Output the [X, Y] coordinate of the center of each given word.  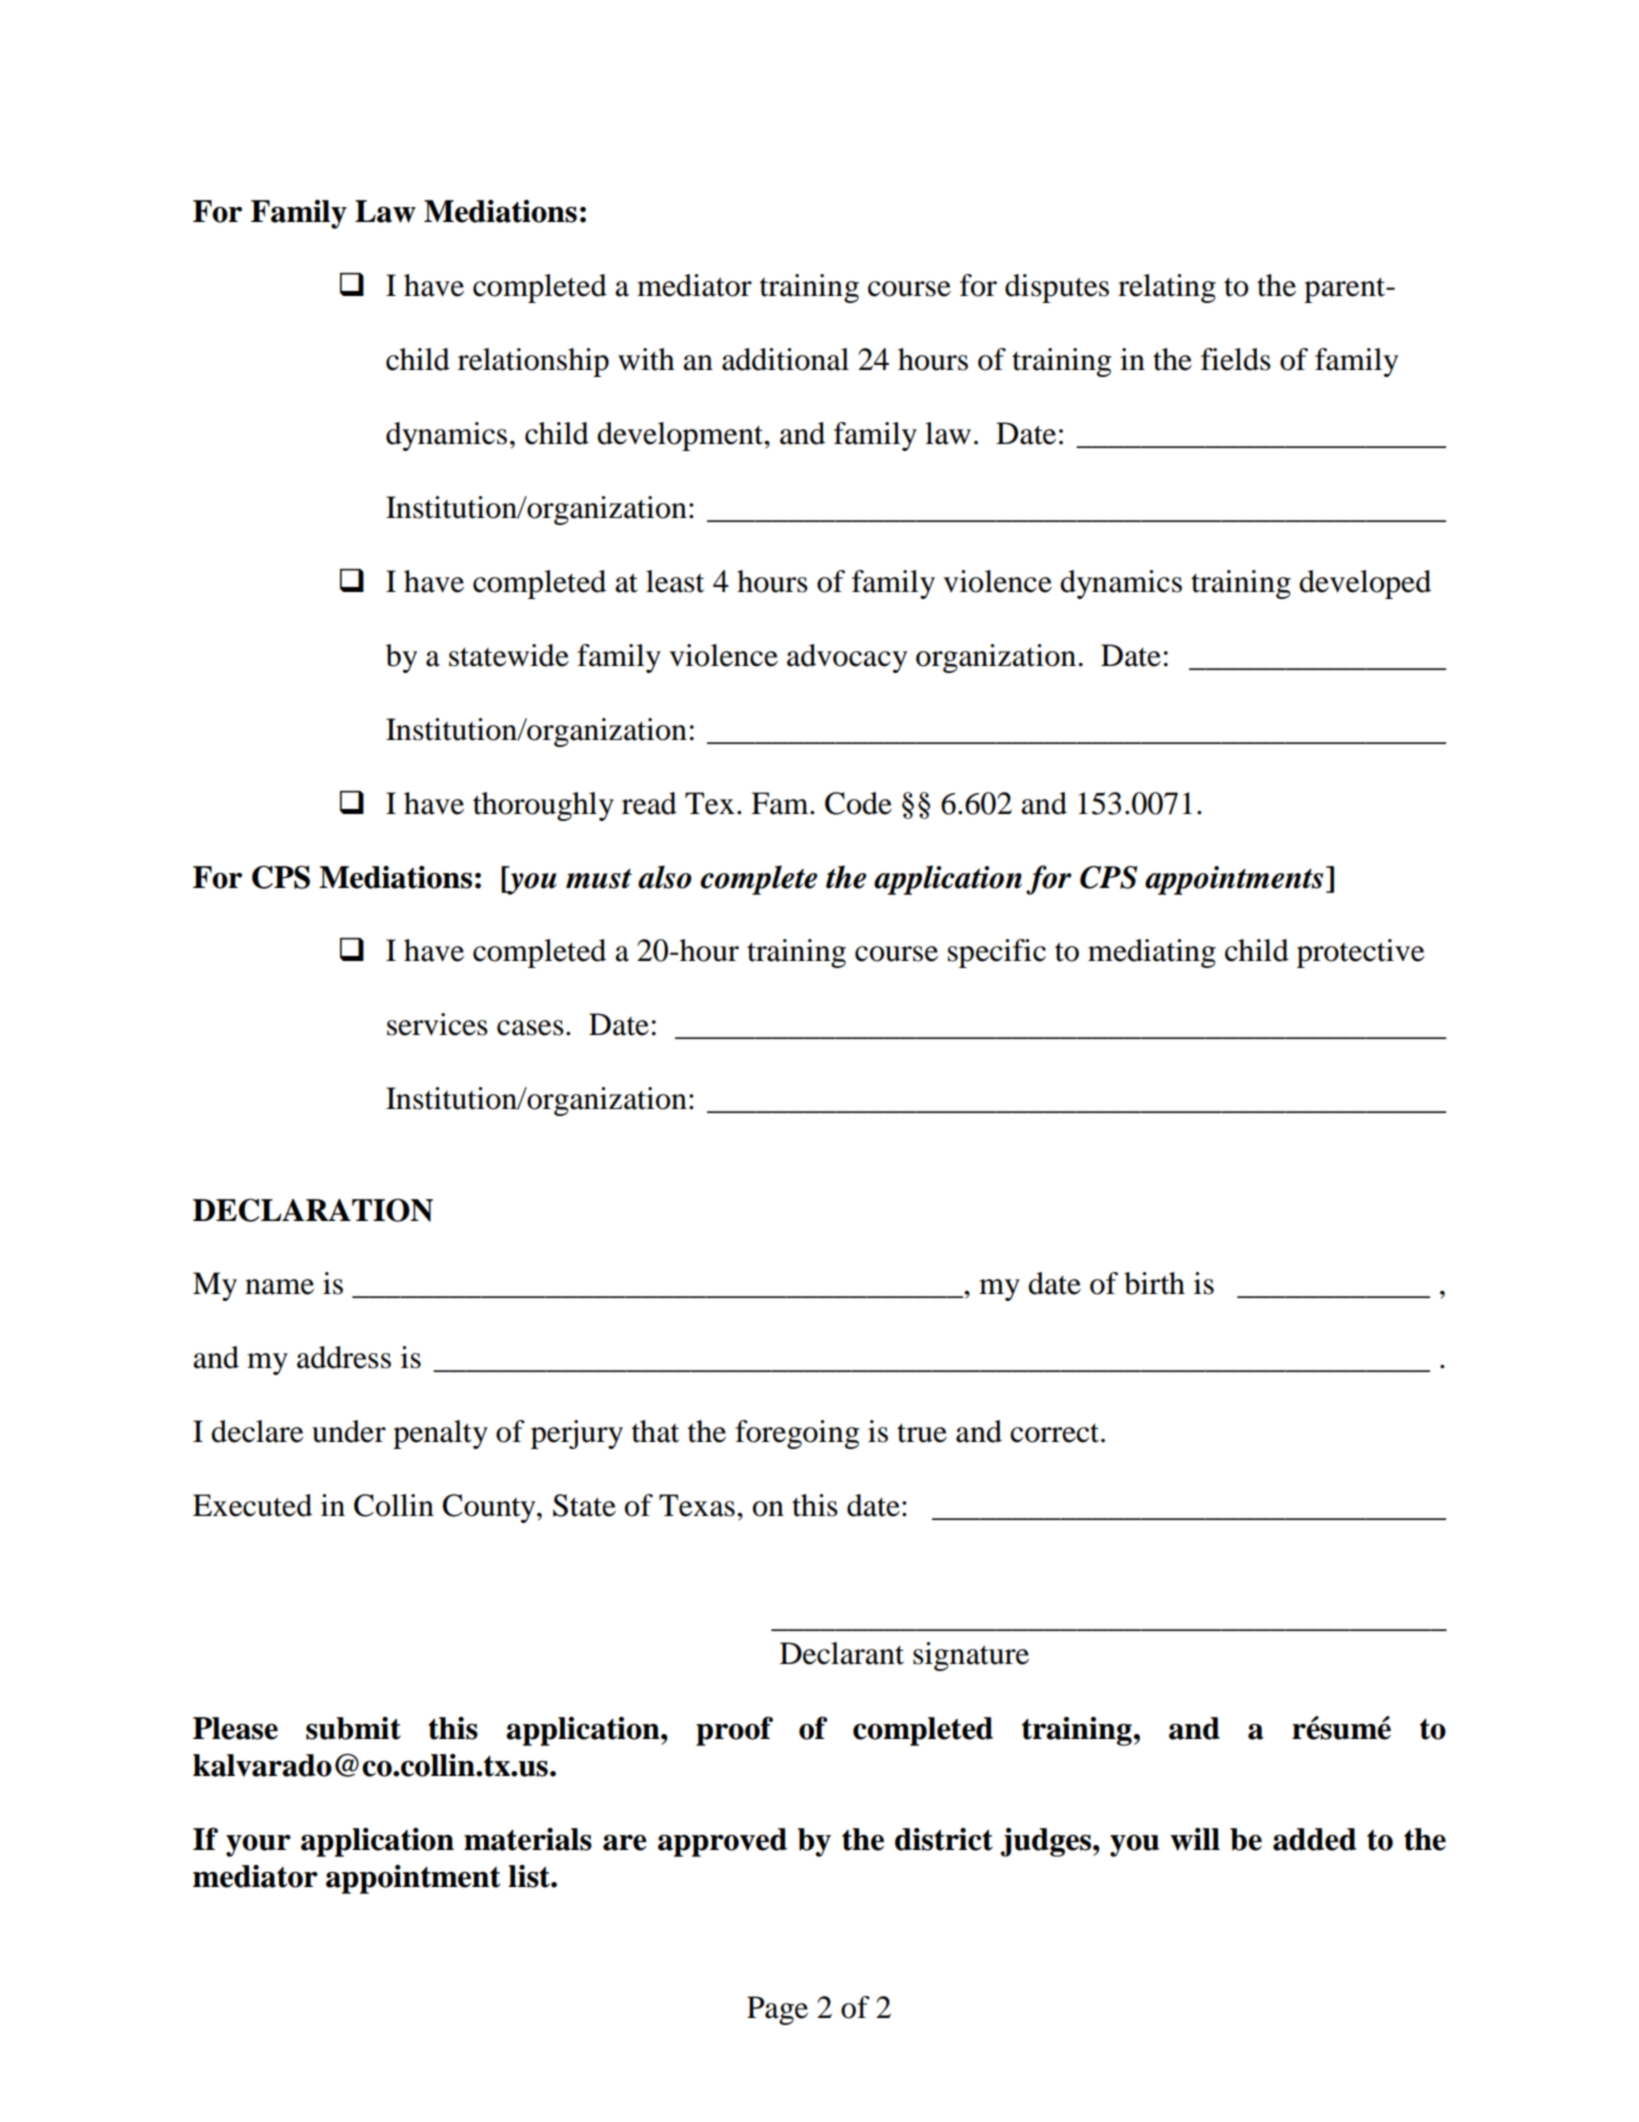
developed [1365, 584]
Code [858, 803]
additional [785, 359]
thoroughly [543, 806]
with [646, 359]
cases [530, 1028]
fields [1236, 359]
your [258, 1846]
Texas [697, 1505]
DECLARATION [313, 1210]
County [490, 1508]
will [1195, 1839]
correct [1056, 1433]
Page [777, 2010]
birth [1154, 1283]
